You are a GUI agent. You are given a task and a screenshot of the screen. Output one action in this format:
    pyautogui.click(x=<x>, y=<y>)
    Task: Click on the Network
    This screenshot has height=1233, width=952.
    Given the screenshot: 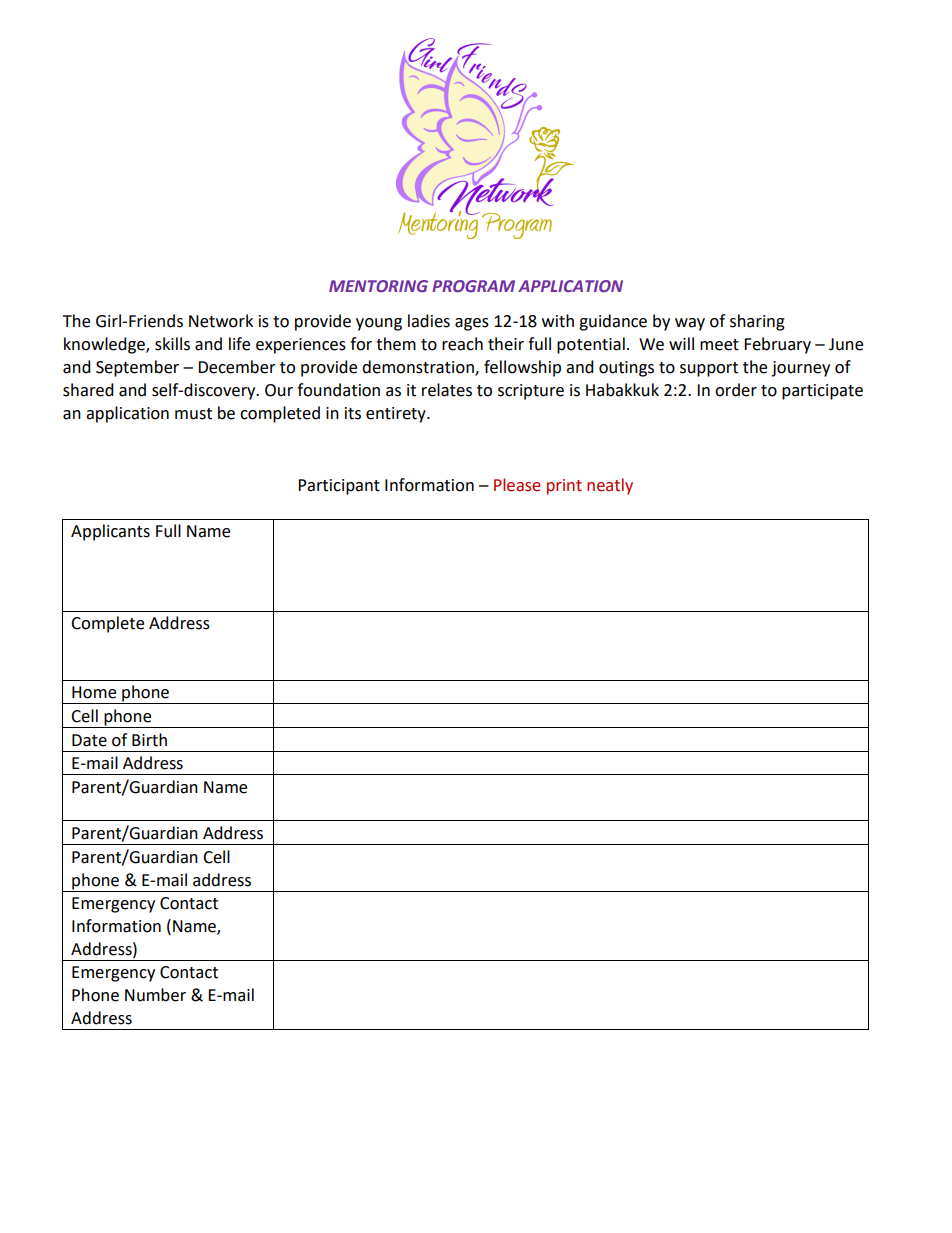 What is the action you would take?
    pyautogui.click(x=221, y=321)
